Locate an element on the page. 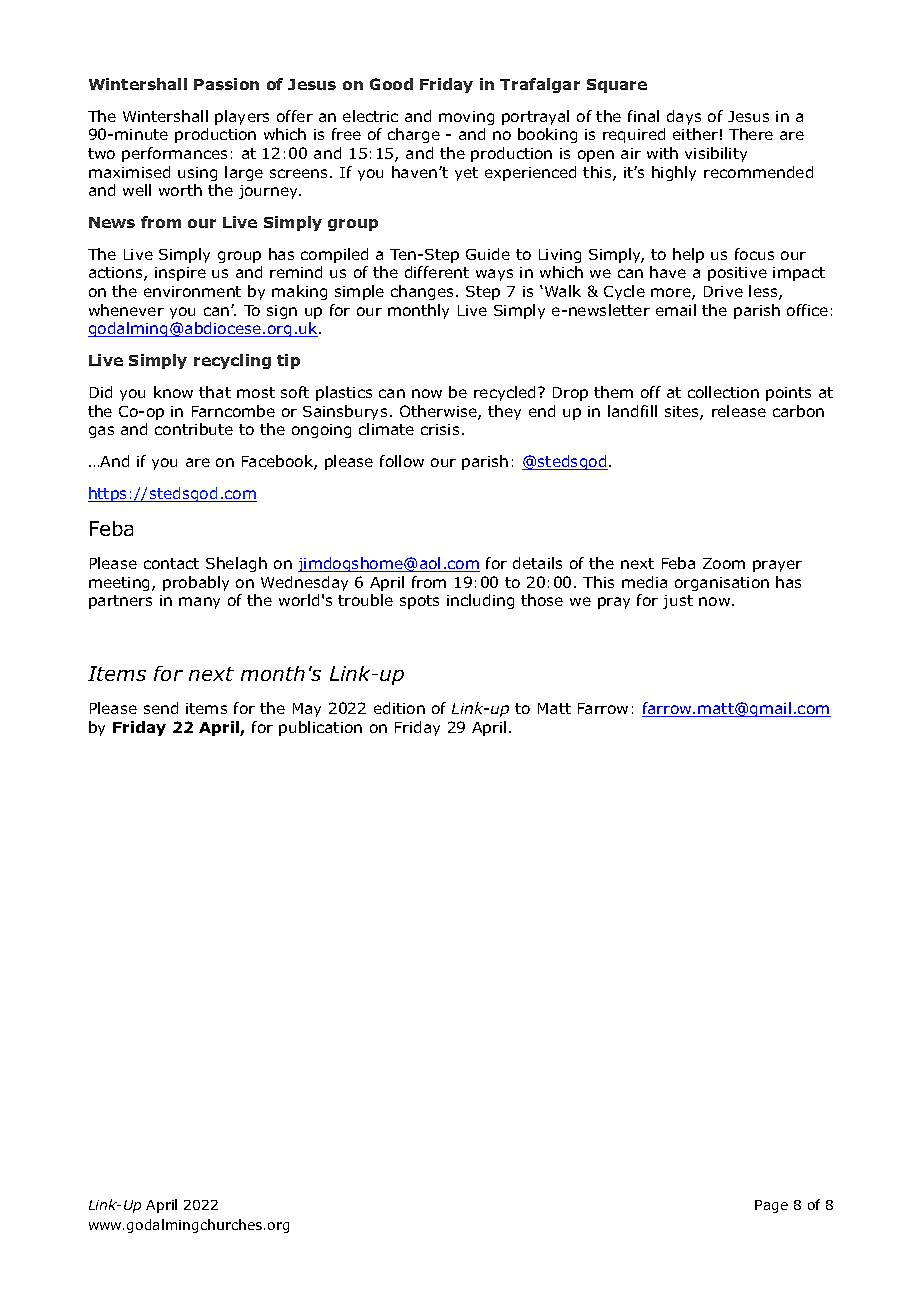 Image resolution: width=924 pixels, height=1308 pixels. edition is located at coordinates (399, 708).
